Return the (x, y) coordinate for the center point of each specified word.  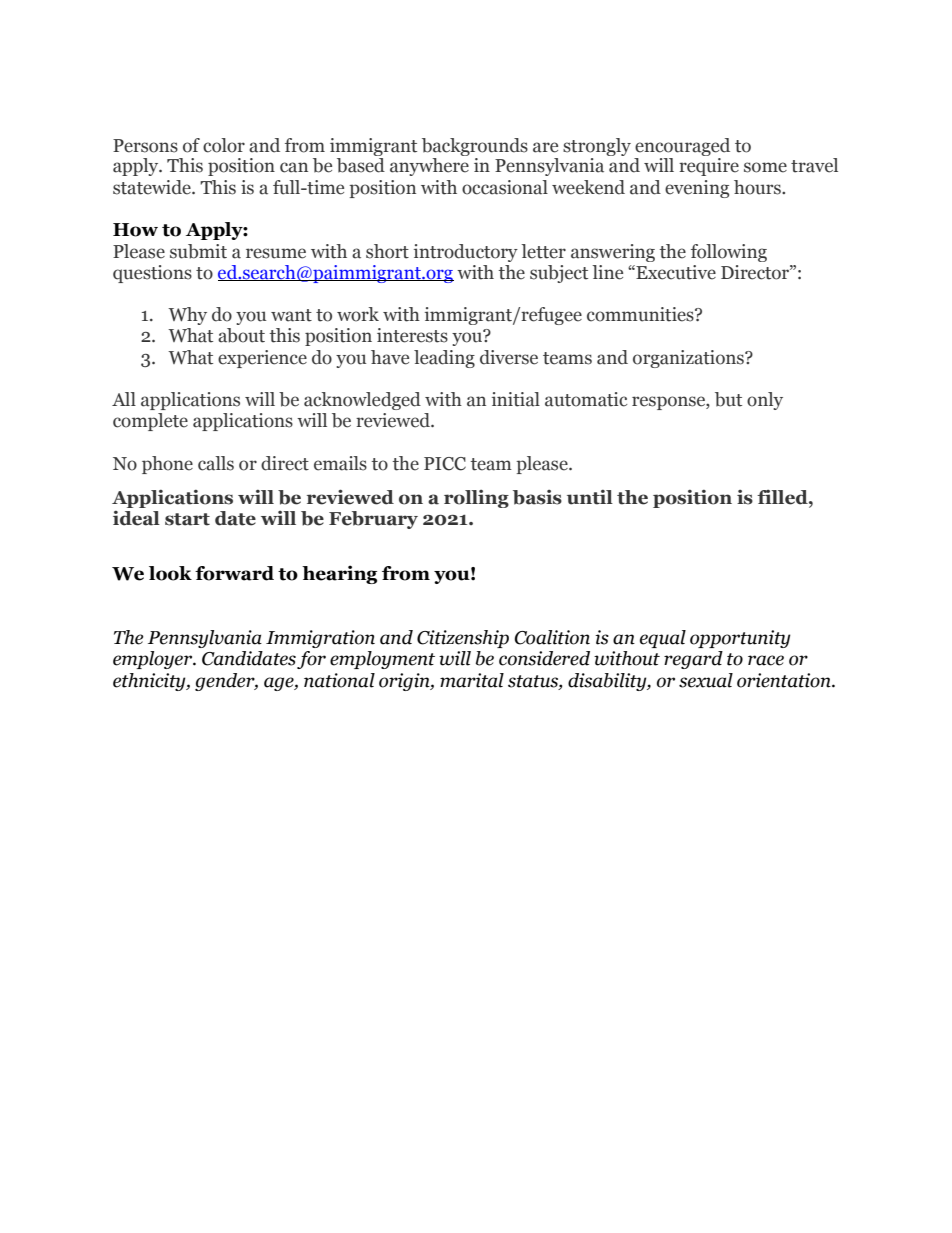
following (729, 253)
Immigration (320, 639)
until (590, 497)
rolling (476, 499)
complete (150, 422)
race (766, 660)
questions (152, 274)
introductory (466, 253)
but (728, 399)
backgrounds (475, 147)
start (187, 519)
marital (472, 680)
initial (516, 399)
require (709, 167)
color (224, 145)
